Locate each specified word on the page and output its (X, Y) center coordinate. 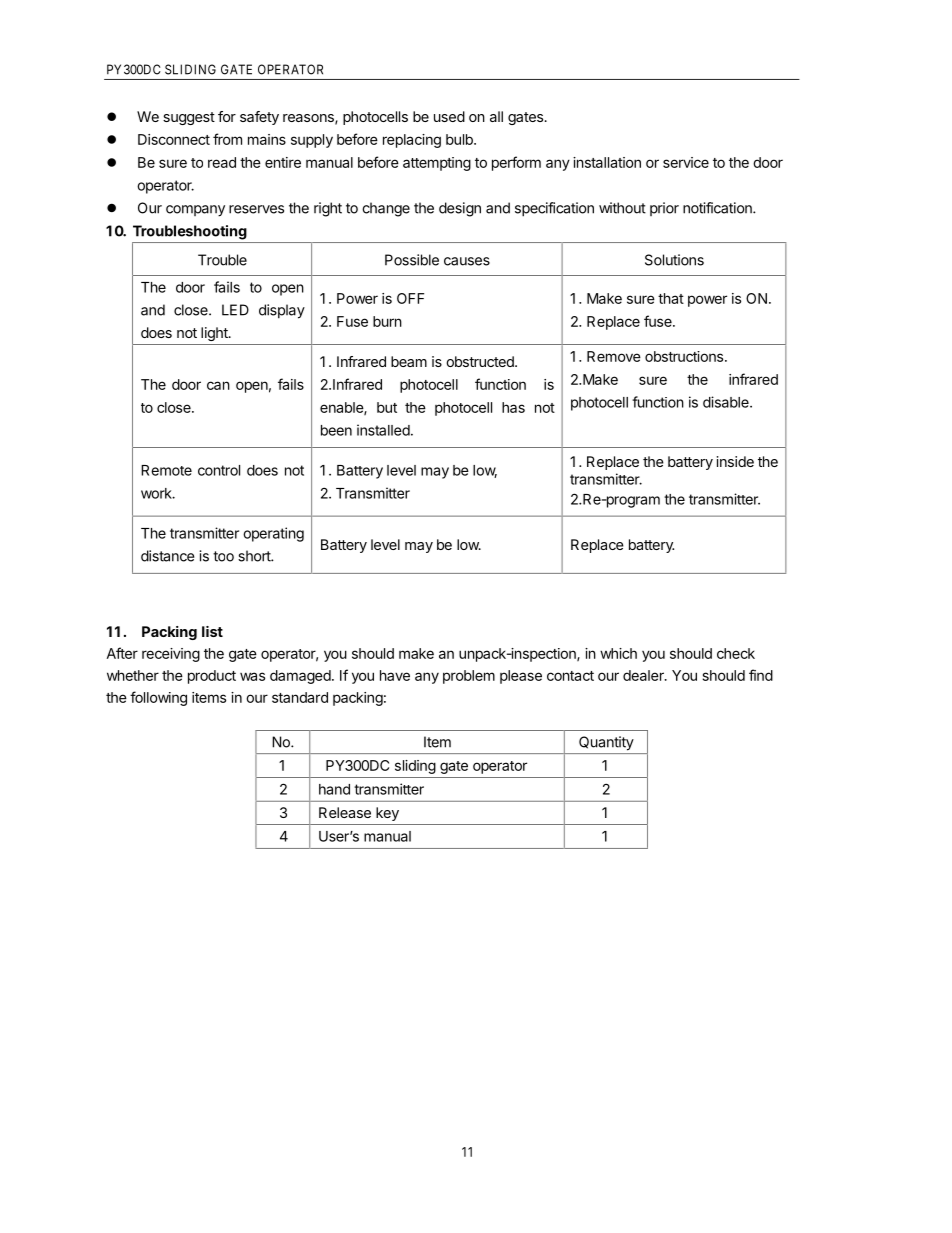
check (736, 653)
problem (469, 677)
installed (383, 430)
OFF (410, 298)
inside (735, 461)
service (686, 162)
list (212, 631)
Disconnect (174, 139)
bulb (460, 139)
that (671, 298)
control (219, 470)
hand (334, 789)
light (215, 334)
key (387, 814)
